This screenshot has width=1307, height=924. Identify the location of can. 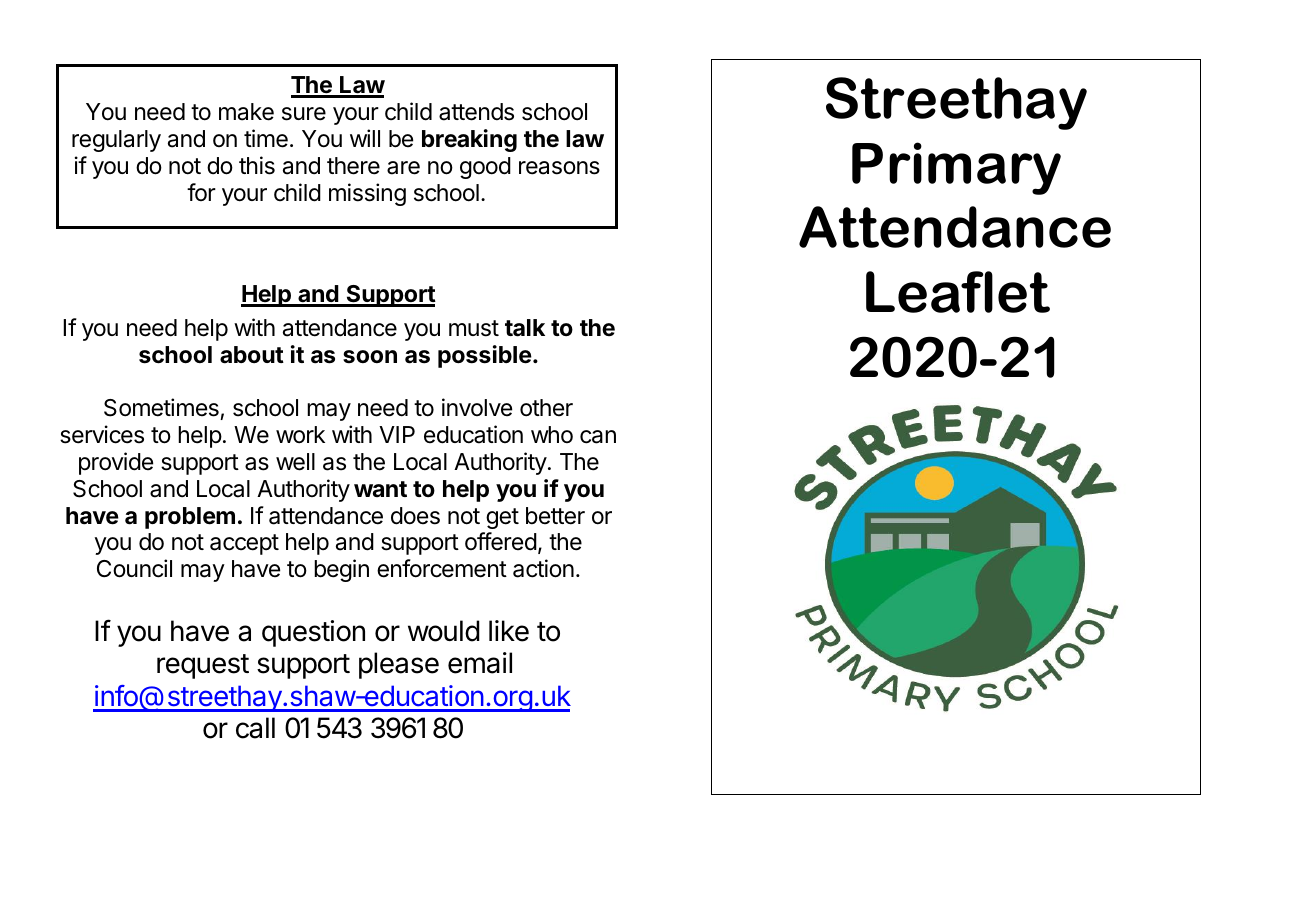
(598, 437).
